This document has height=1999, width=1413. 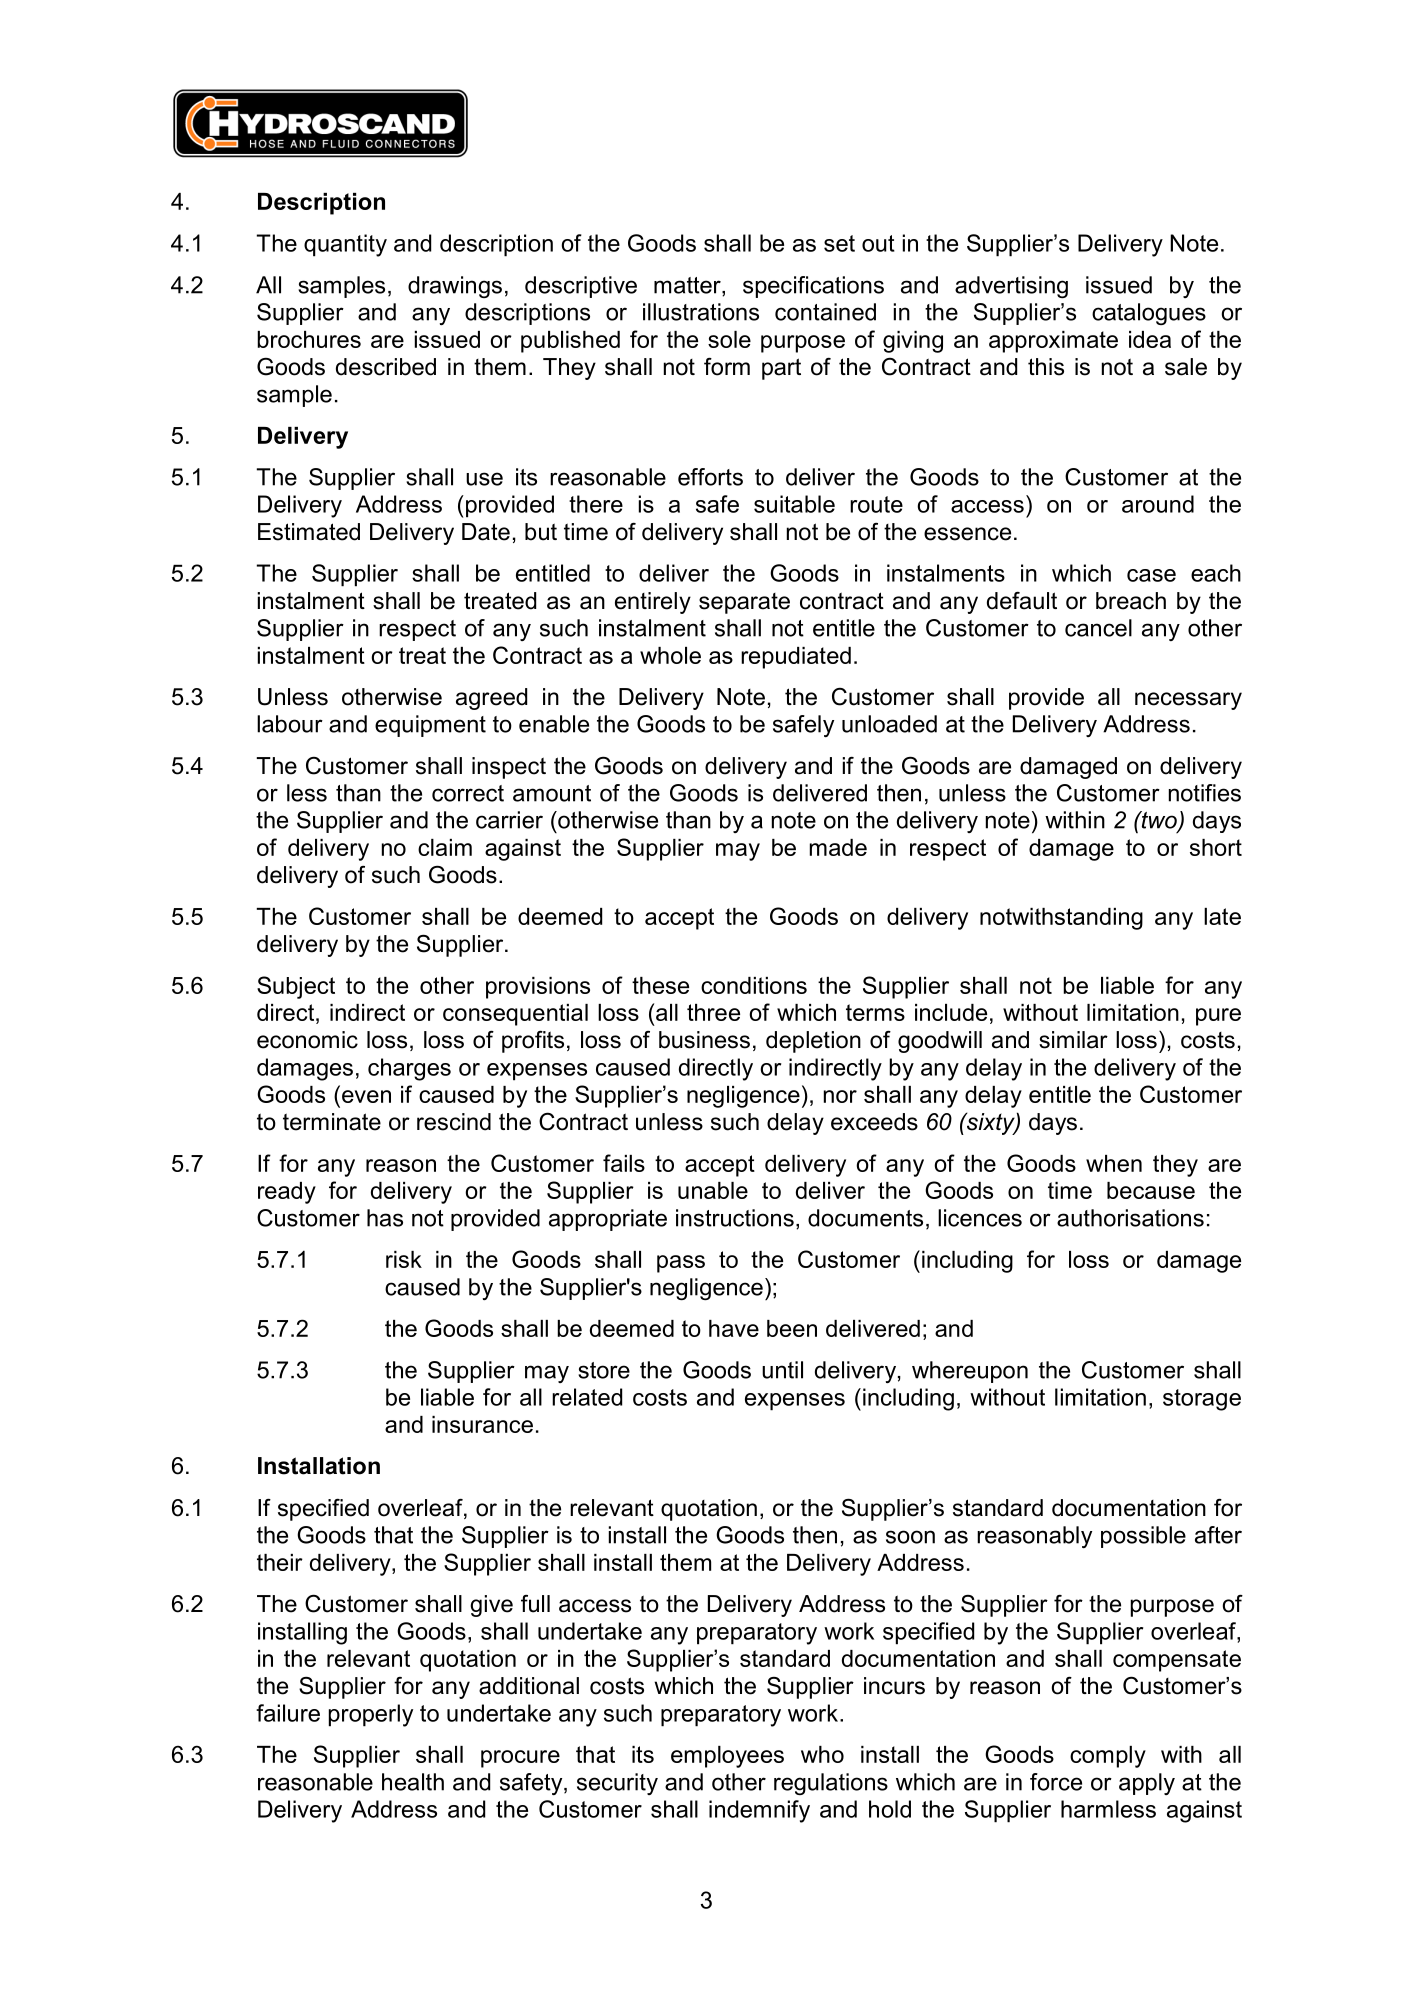 What do you see at coordinates (782, 1370) in the document?
I see `until` at bounding box center [782, 1370].
